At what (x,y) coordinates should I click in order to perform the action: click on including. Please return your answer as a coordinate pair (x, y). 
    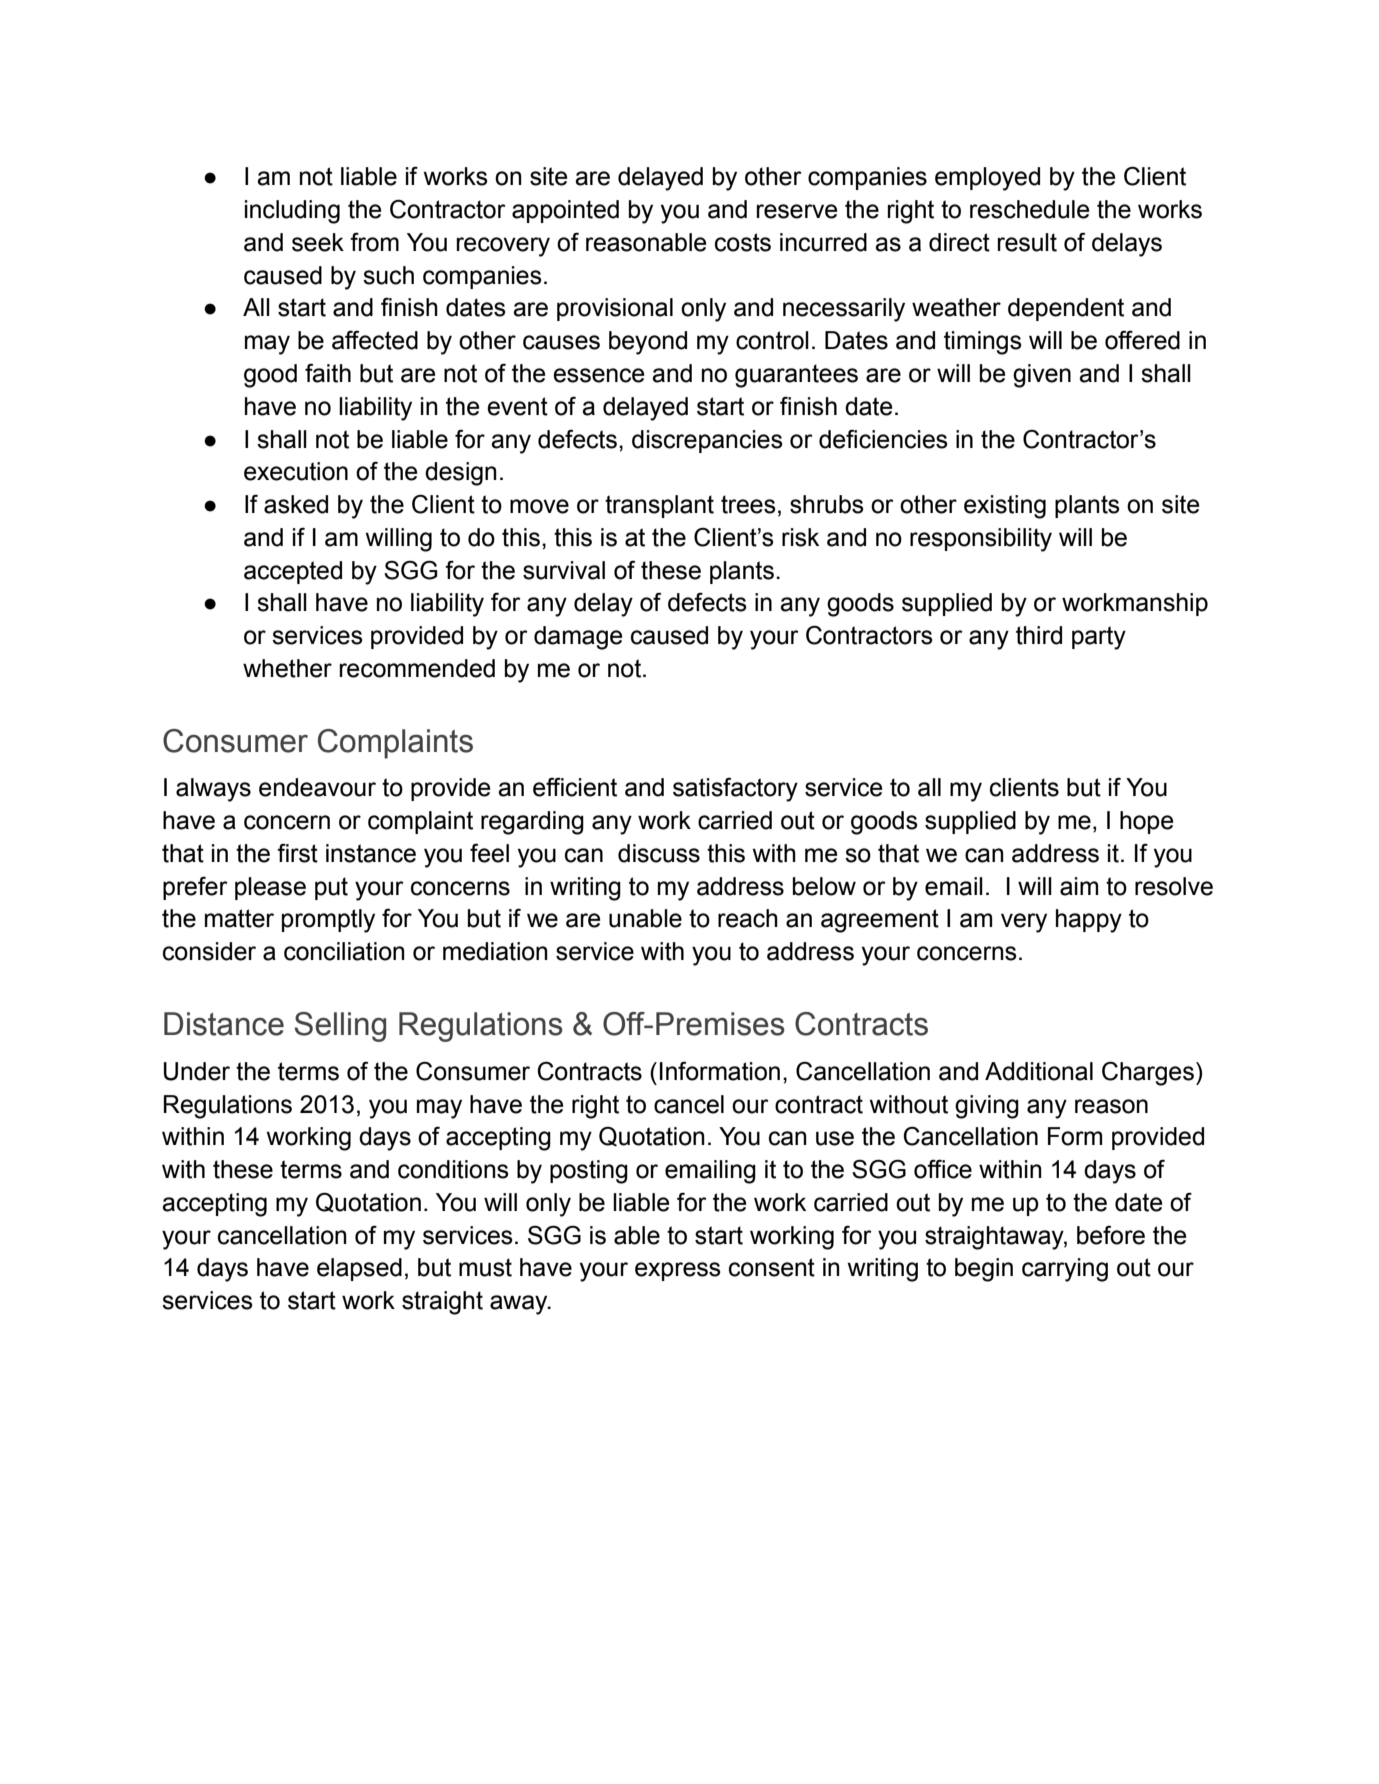
    Looking at the image, I should click on (292, 212).
